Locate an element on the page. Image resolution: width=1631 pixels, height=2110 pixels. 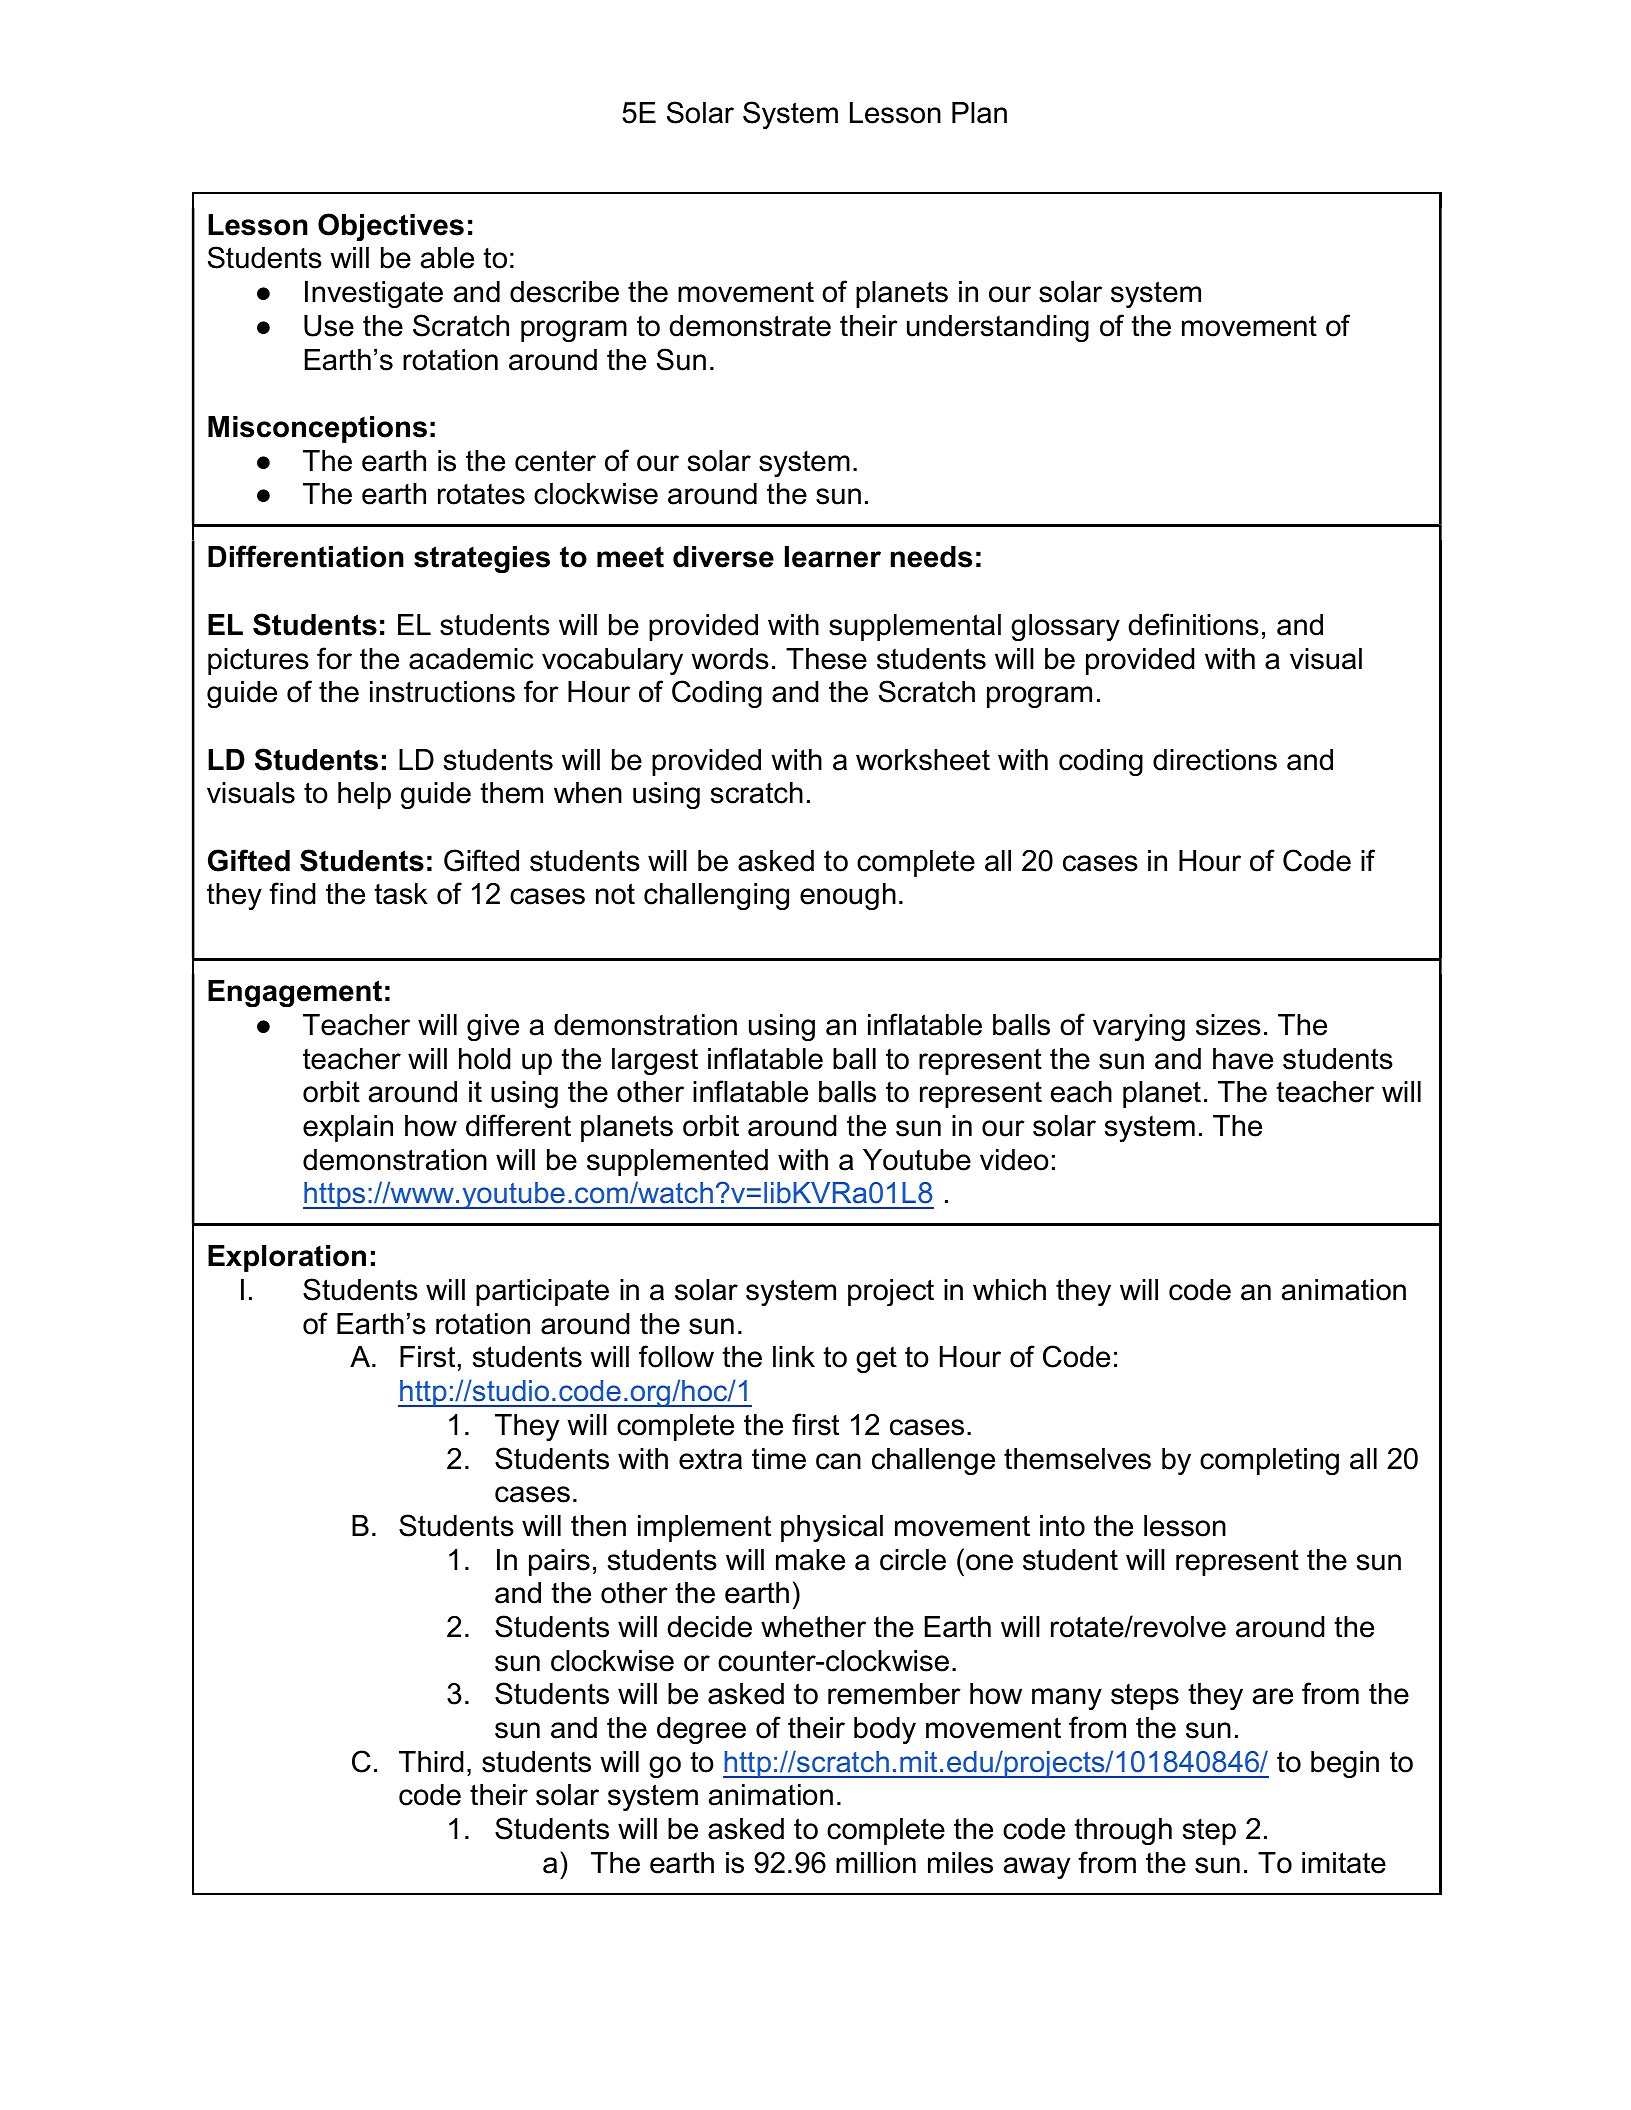
pairs is located at coordinates (559, 1562).
